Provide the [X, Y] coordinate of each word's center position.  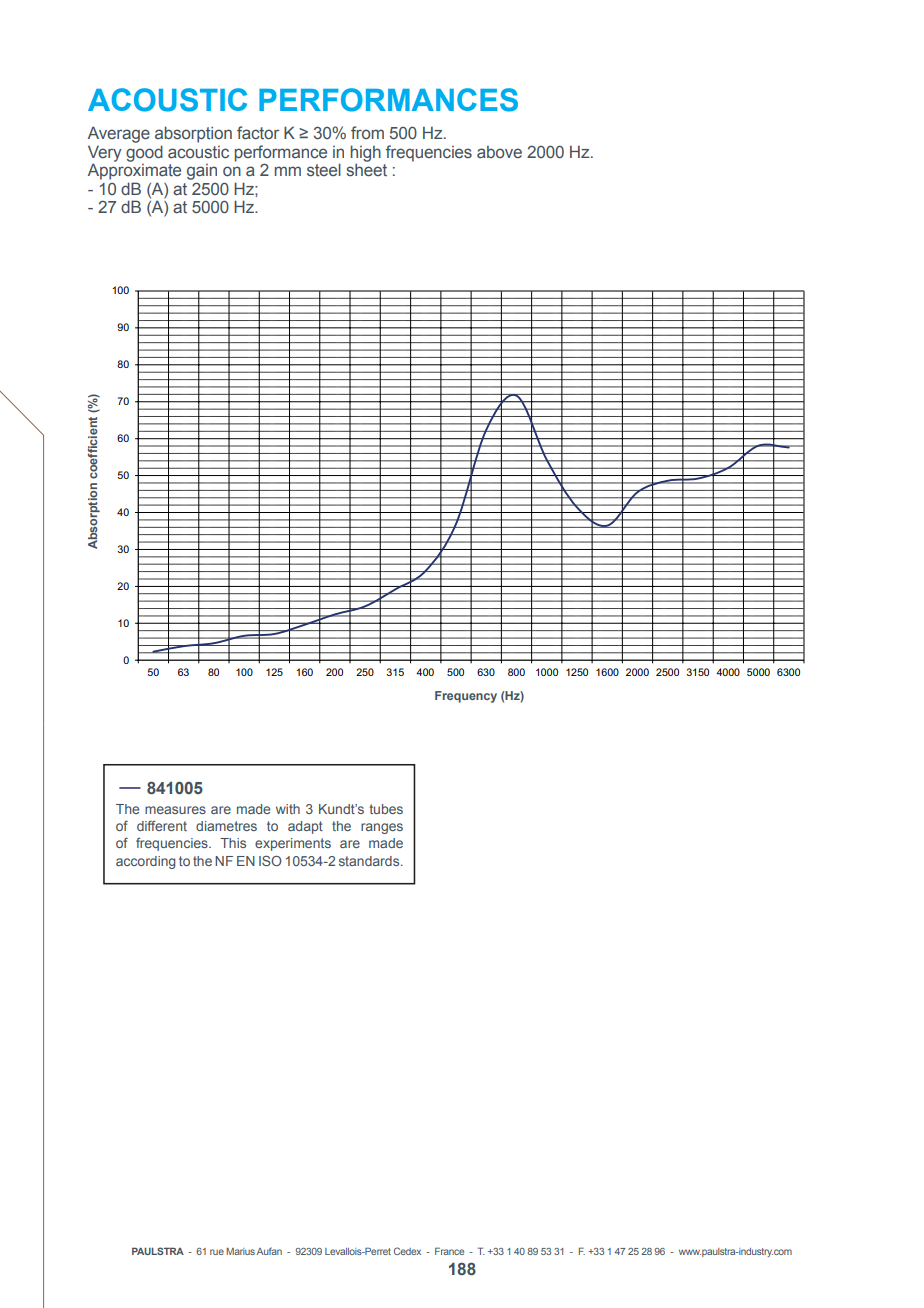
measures [175, 810]
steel [324, 169]
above [499, 152]
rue [217, 1252]
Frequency [466, 697]
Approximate [134, 171]
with [288, 809]
